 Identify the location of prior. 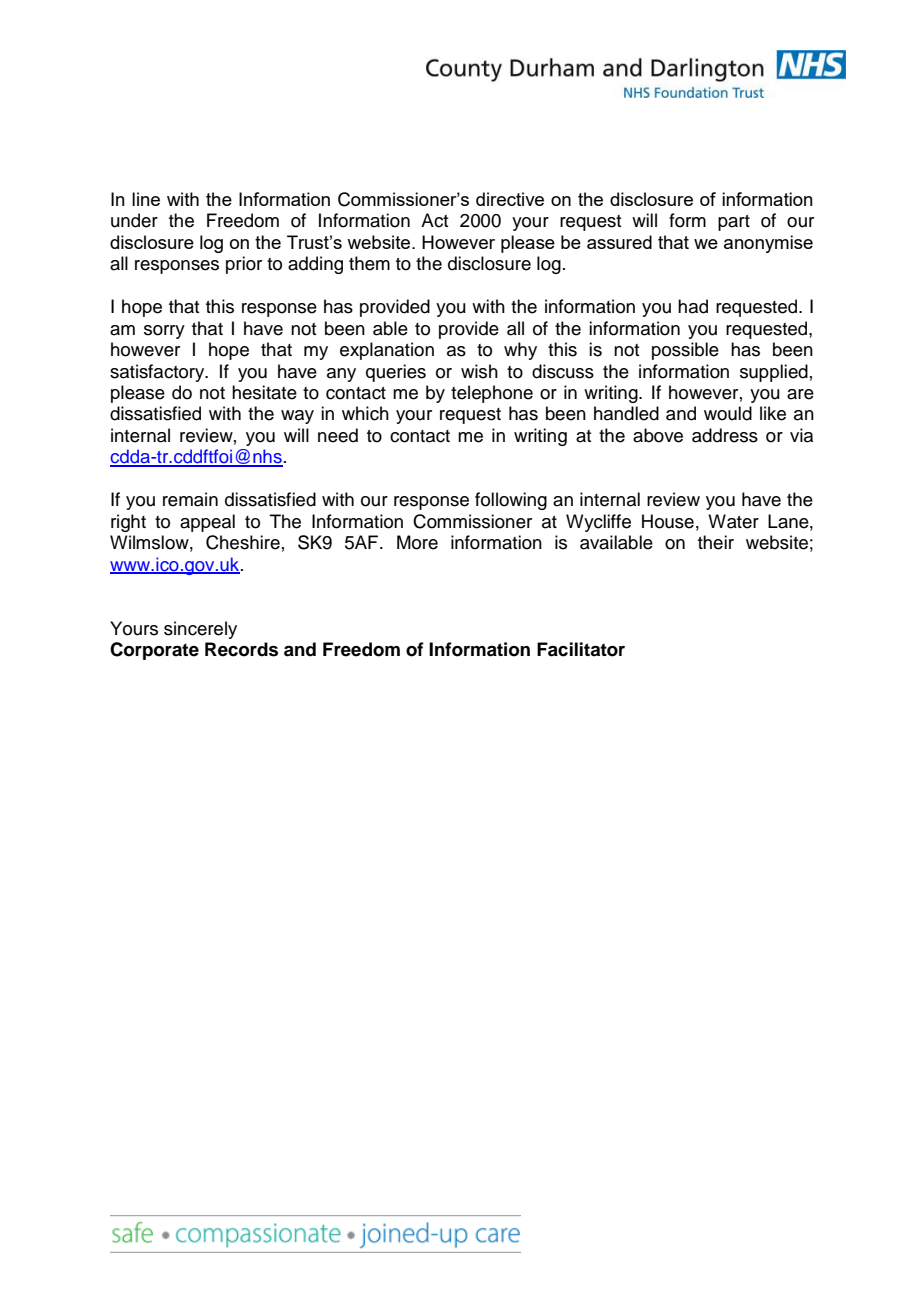
(244, 265).
